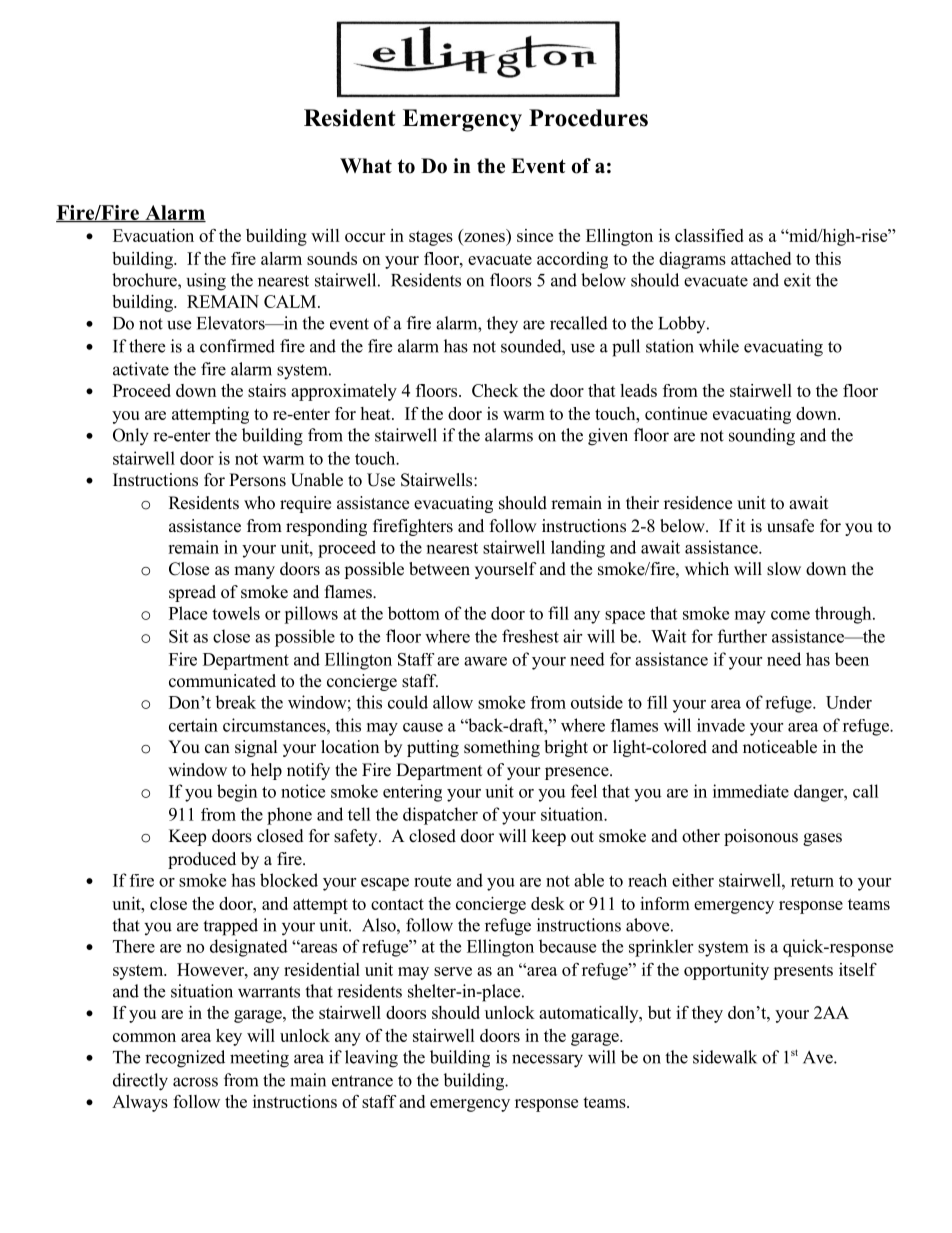 The image size is (952, 1233). What do you see at coordinates (153, 235) in the screenshot?
I see `Evacuation` at bounding box center [153, 235].
